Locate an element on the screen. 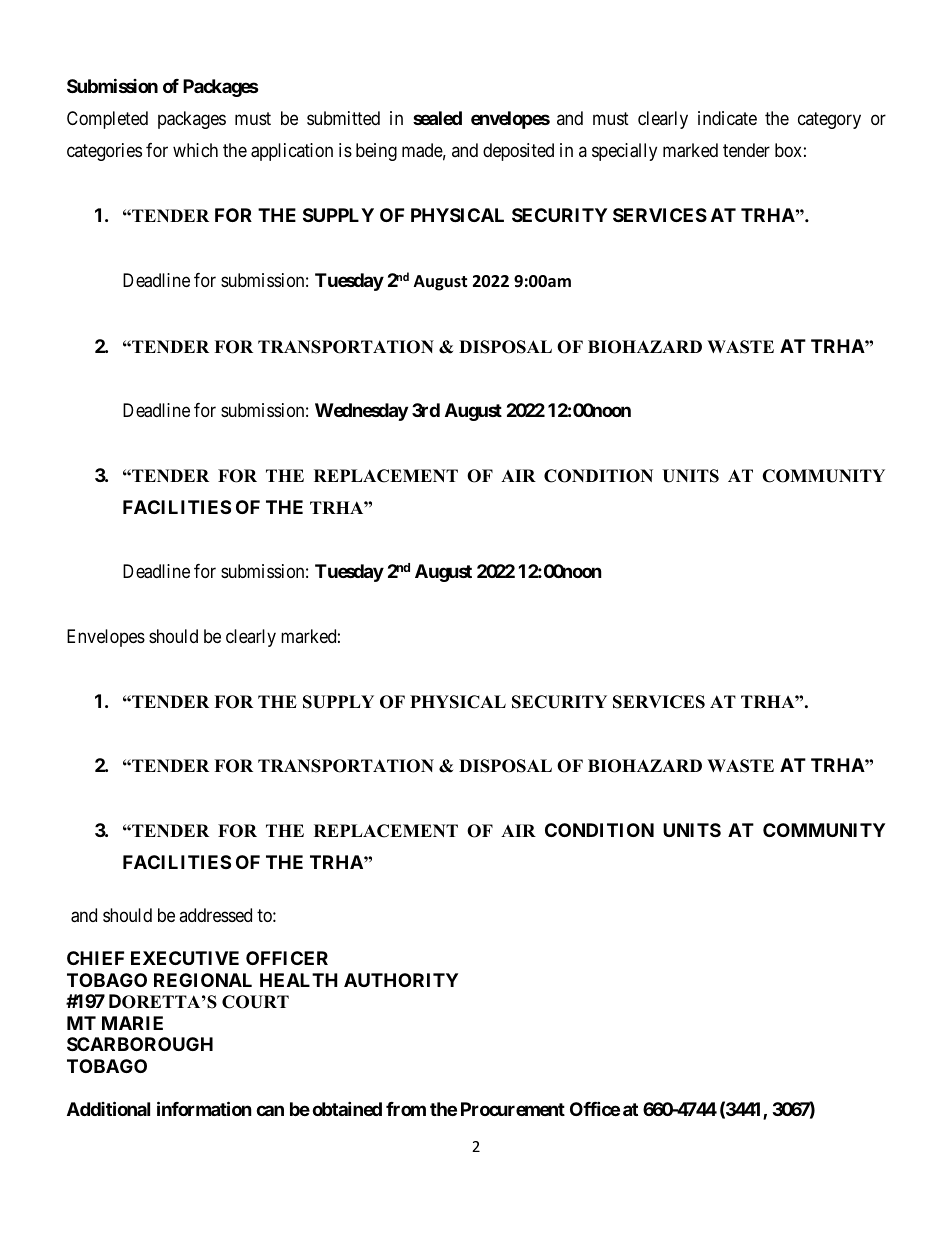 The image size is (952, 1233). Wednesday is located at coordinates (361, 412).
